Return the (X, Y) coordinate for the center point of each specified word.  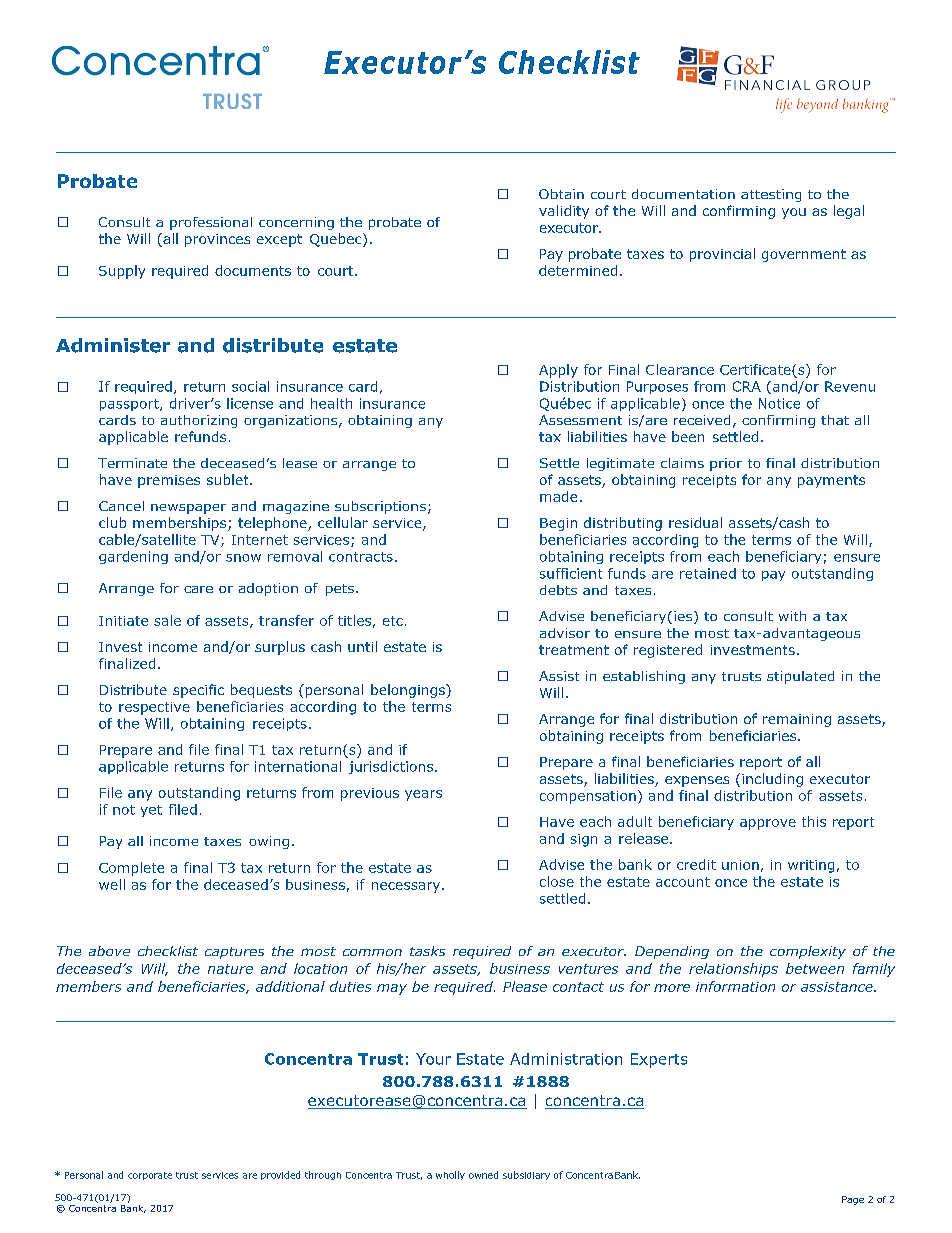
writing (811, 866)
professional (211, 223)
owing (269, 842)
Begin (558, 524)
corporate (150, 1176)
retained (708, 573)
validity (564, 212)
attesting (771, 195)
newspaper (188, 509)
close (557, 881)
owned (483, 1175)
